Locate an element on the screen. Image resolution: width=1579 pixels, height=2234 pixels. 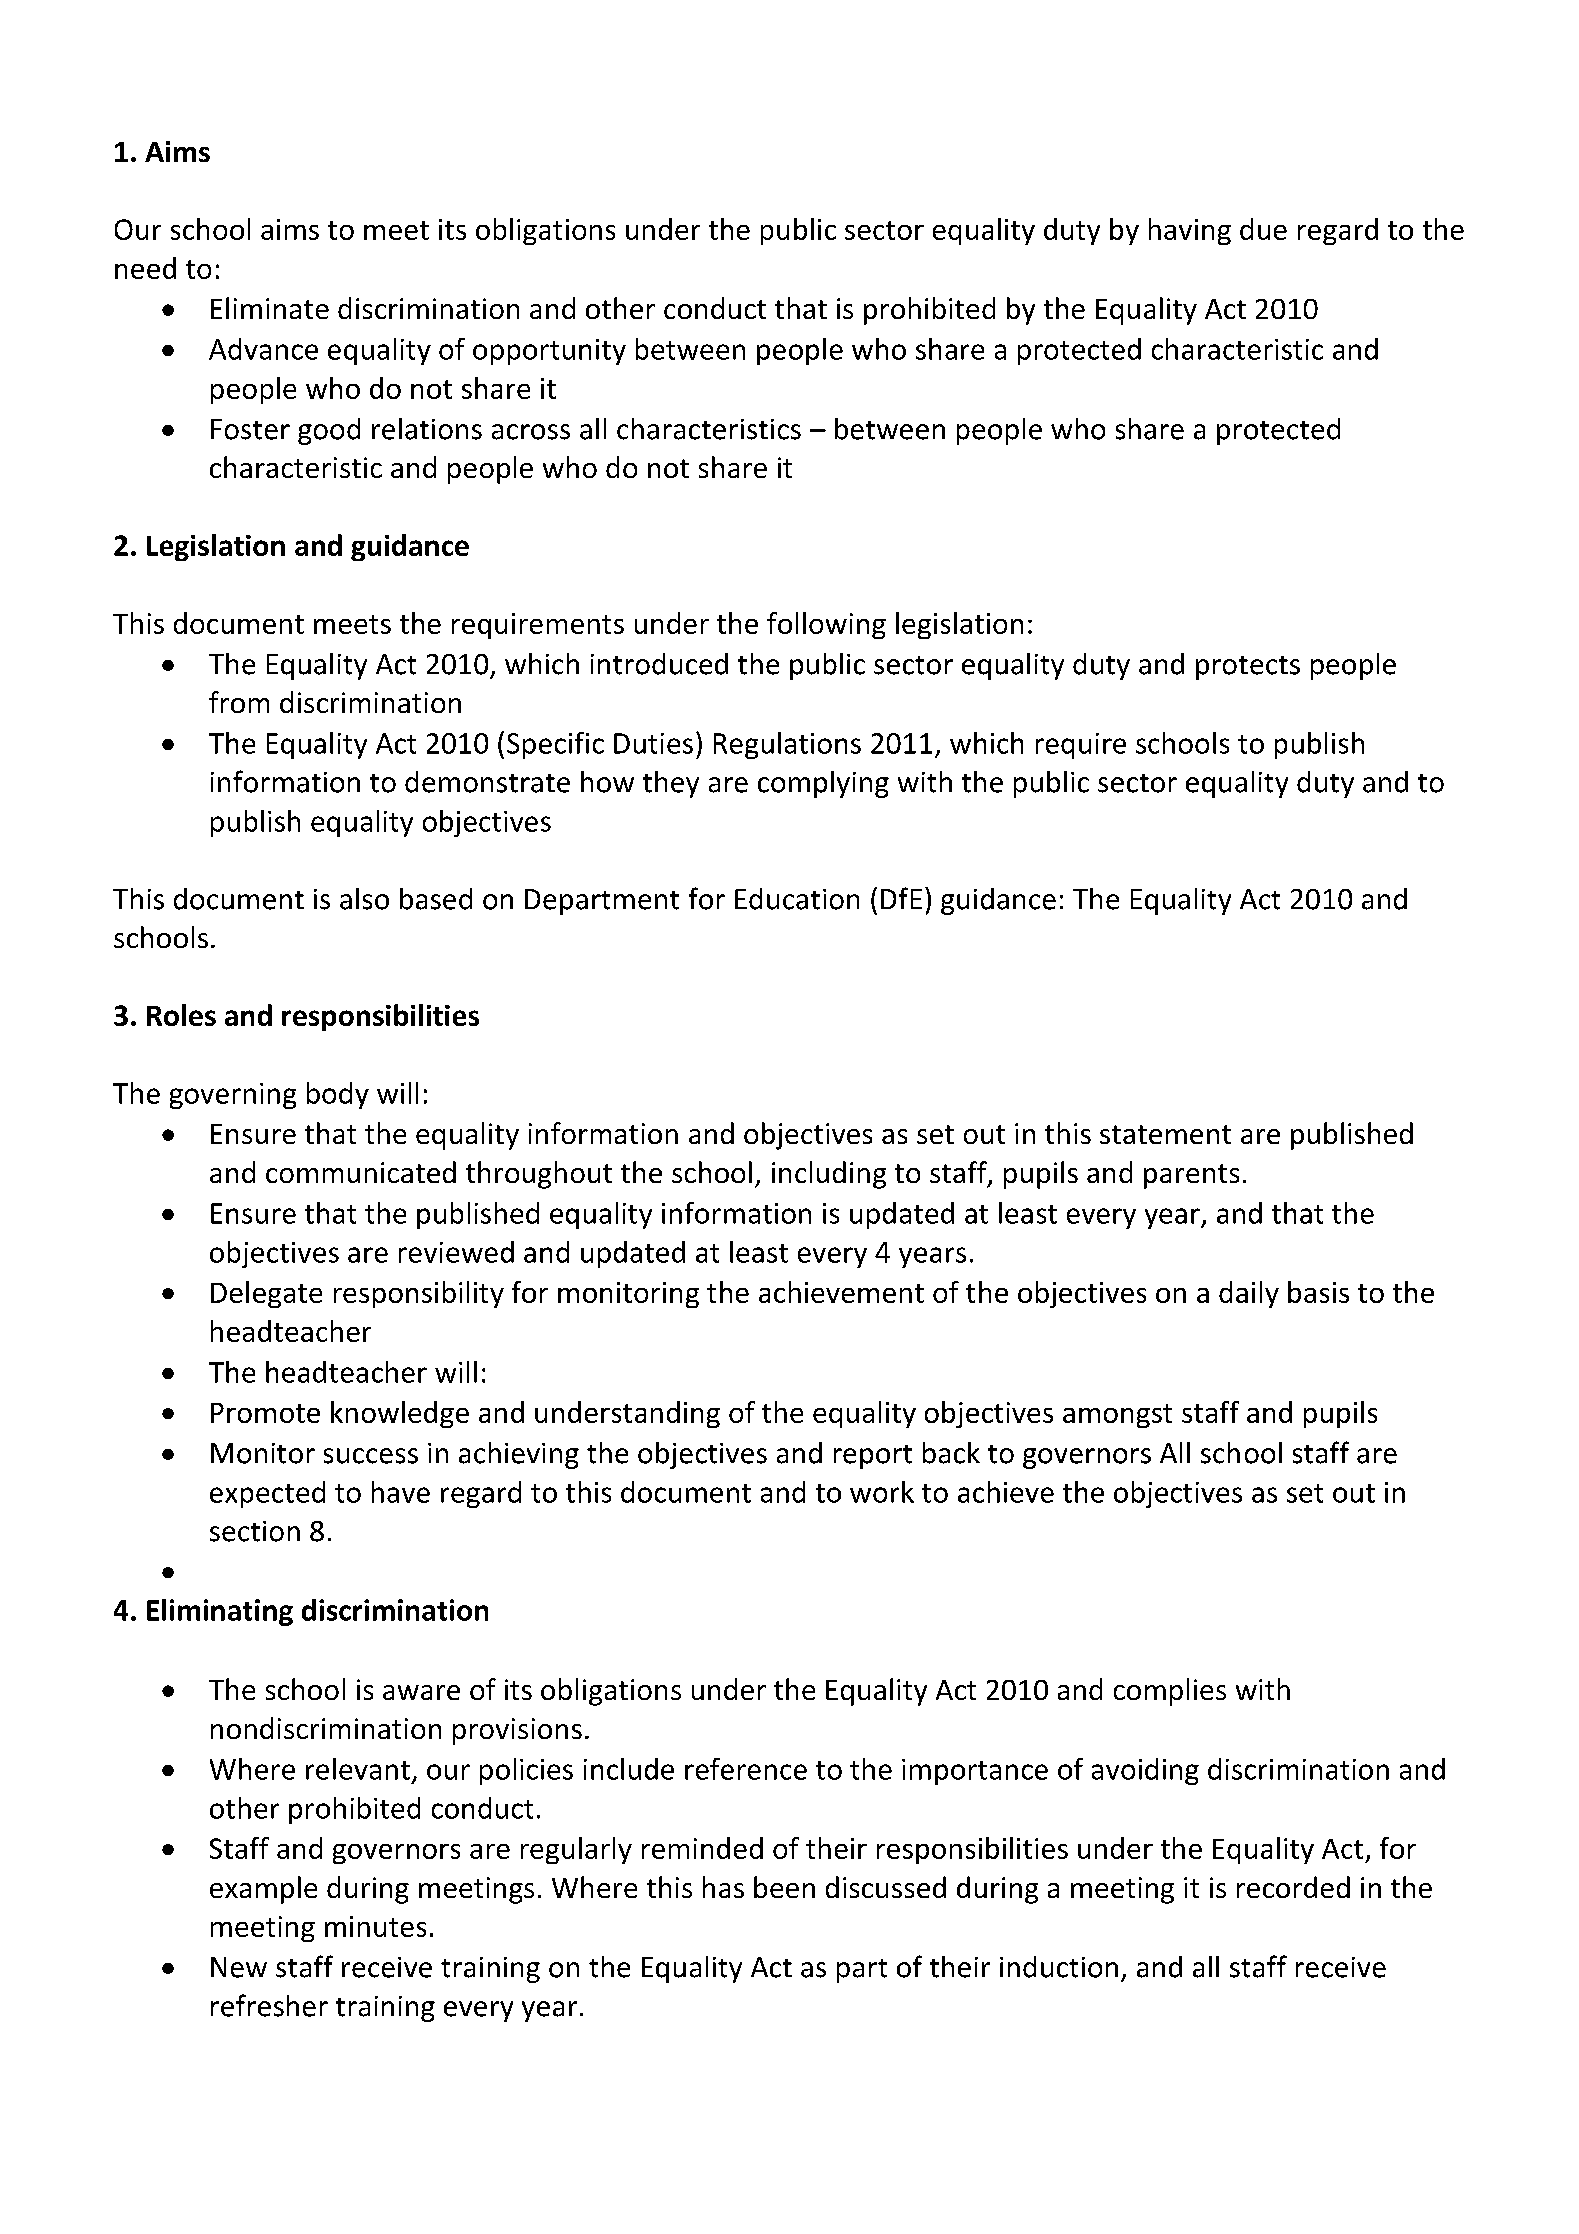
New is located at coordinates (239, 1967).
